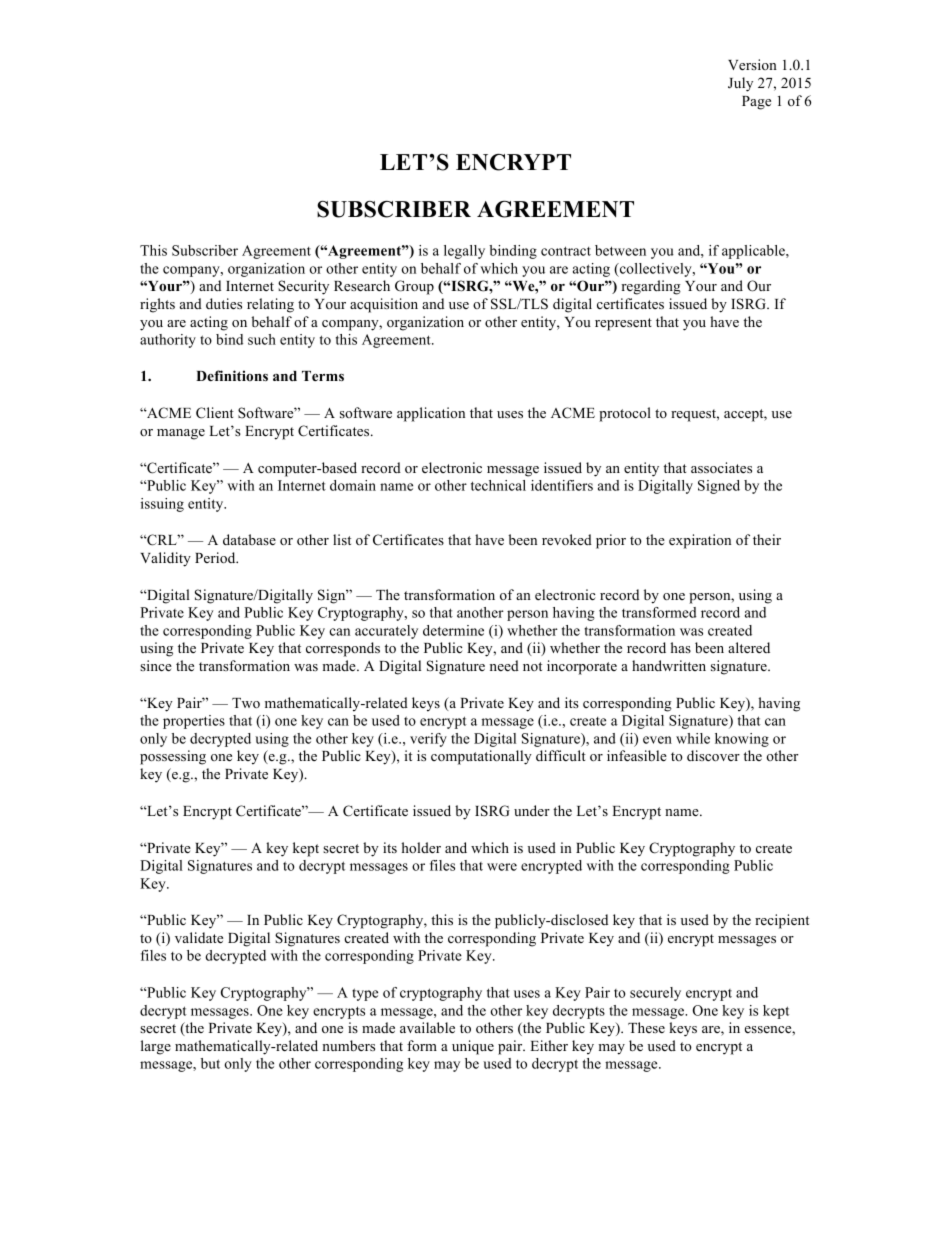 The height and width of the screenshot is (1233, 952). Describe the element at coordinates (303, 287) in the screenshot. I see `Security` at that location.
